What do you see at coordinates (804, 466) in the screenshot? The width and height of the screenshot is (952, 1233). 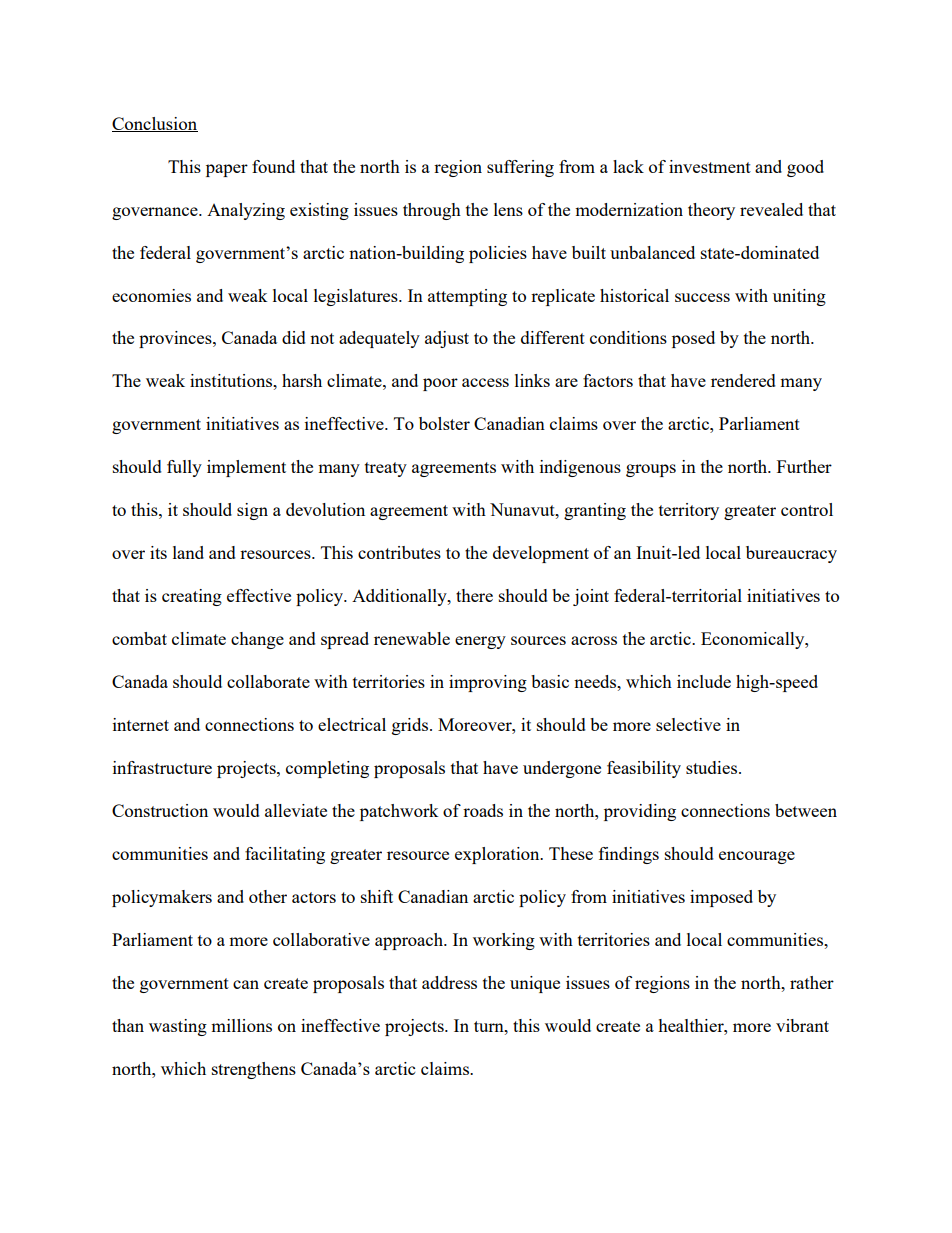 I see `Further` at bounding box center [804, 466].
